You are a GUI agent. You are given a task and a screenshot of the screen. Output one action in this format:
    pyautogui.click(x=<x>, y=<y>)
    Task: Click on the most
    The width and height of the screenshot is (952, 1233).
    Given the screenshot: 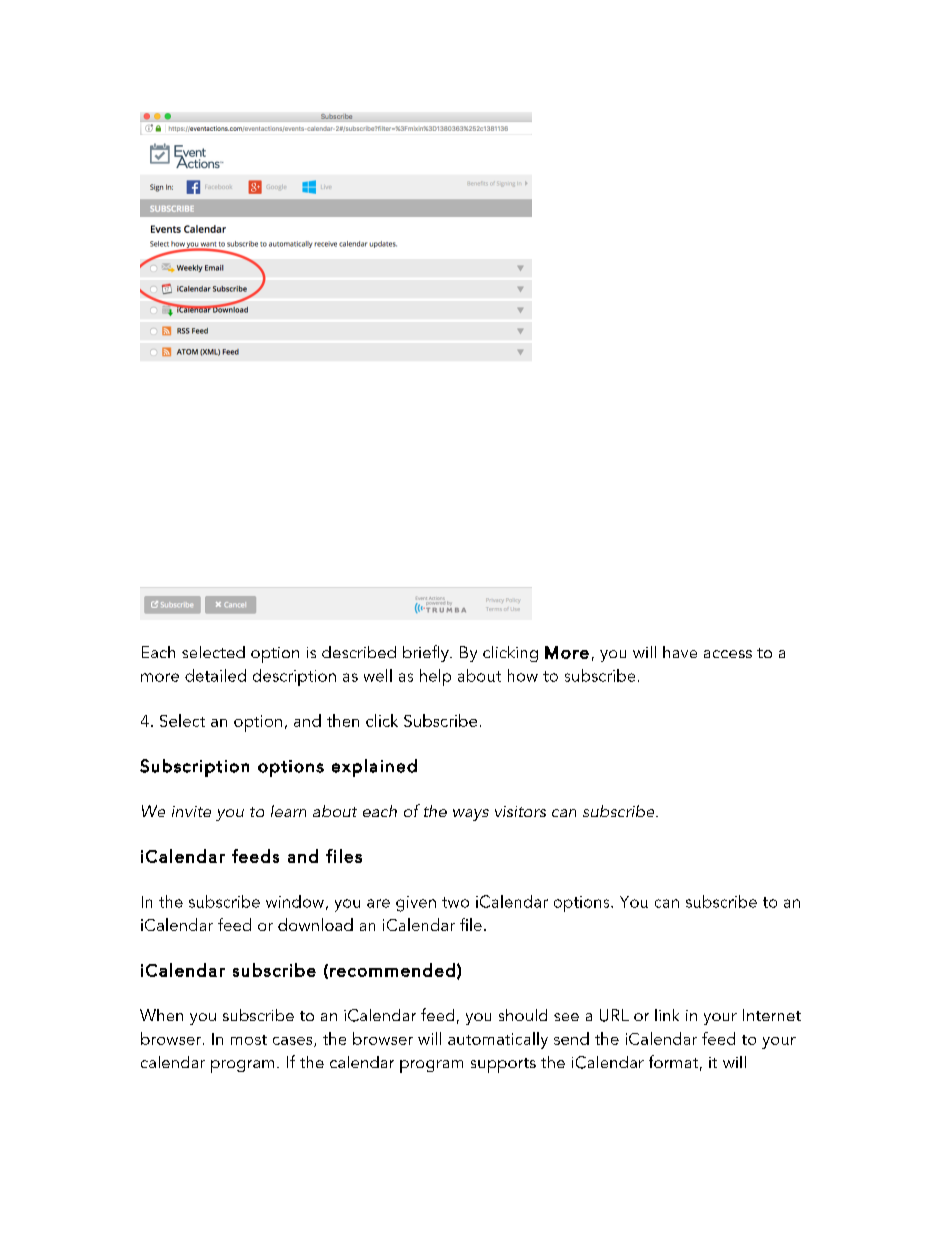 What is the action you would take?
    pyautogui.click(x=249, y=1040)
